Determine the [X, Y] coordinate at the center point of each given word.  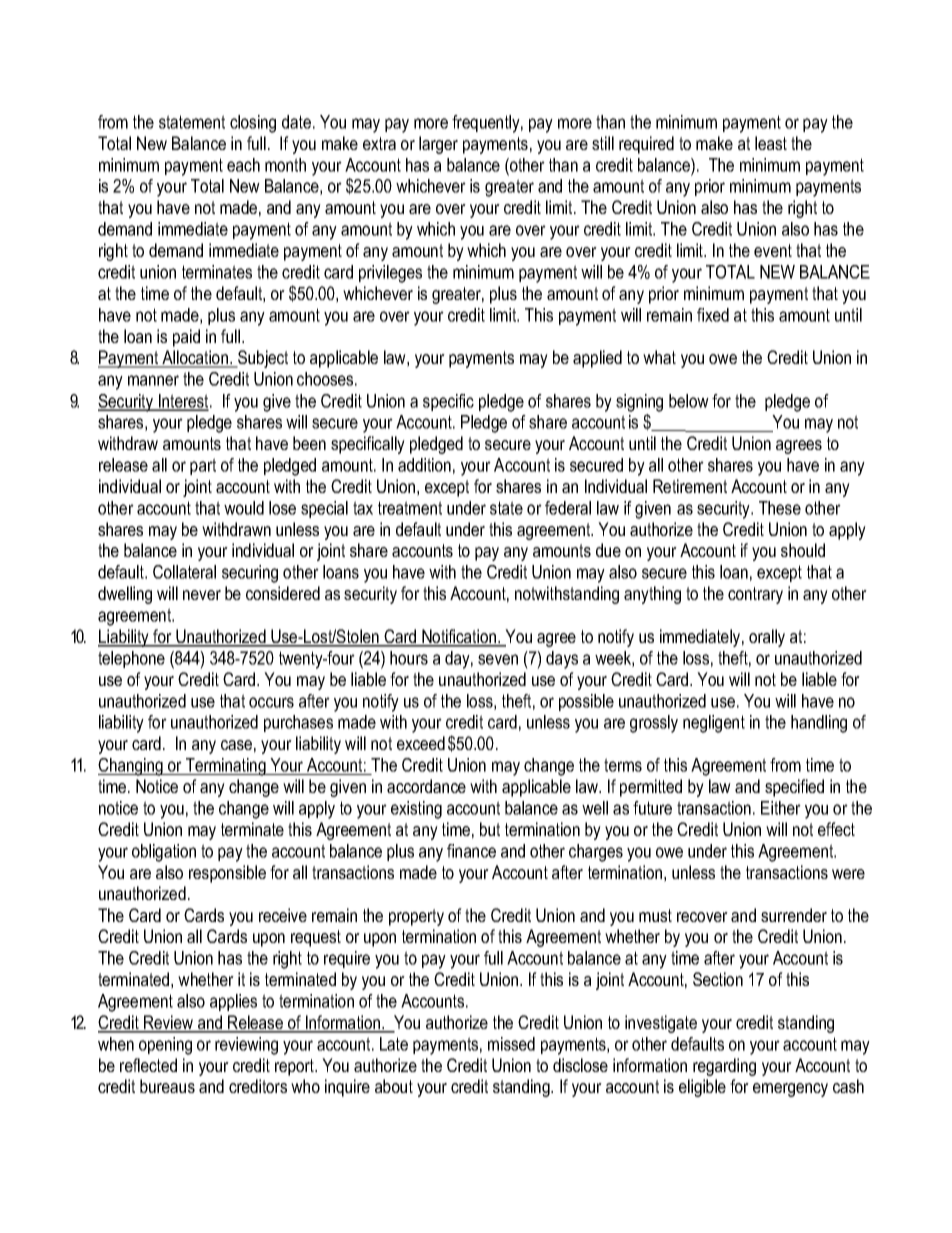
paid [186, 338]
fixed [713, 315]
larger [438, 145]
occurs [271, 702]
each [243, 165]
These [780, 508]
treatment [410, 508]
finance [471, 851]
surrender [794, 915]
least [771, 143]
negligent [714, 724]
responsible [227, 874]
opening [165, 1046]
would [244, 508]
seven [498, 659]
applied [597, 359]
